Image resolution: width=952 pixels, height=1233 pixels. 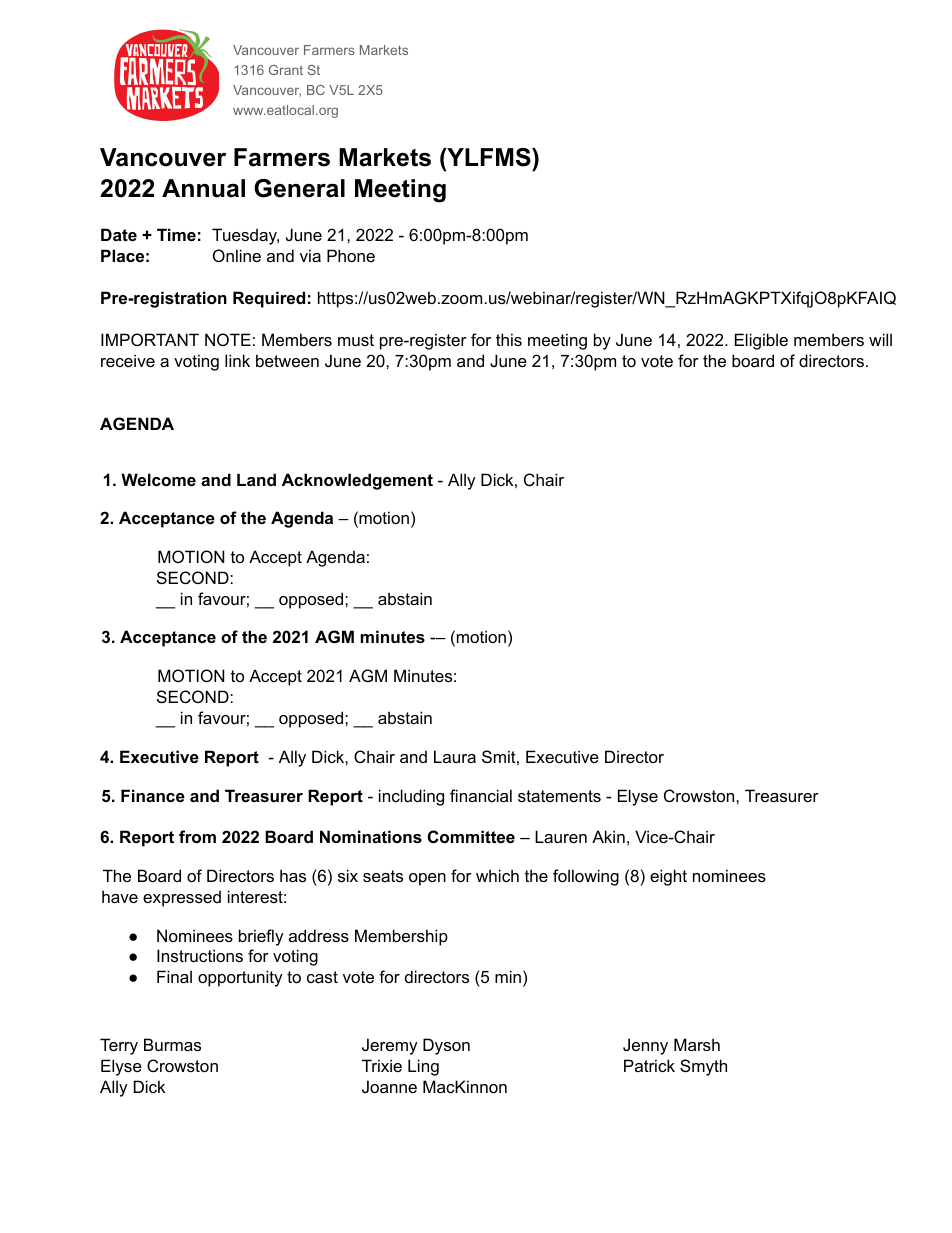 What do you see at coordinates (559, 796) in the document?
I see `statements` at bounding box center [559, 796].
